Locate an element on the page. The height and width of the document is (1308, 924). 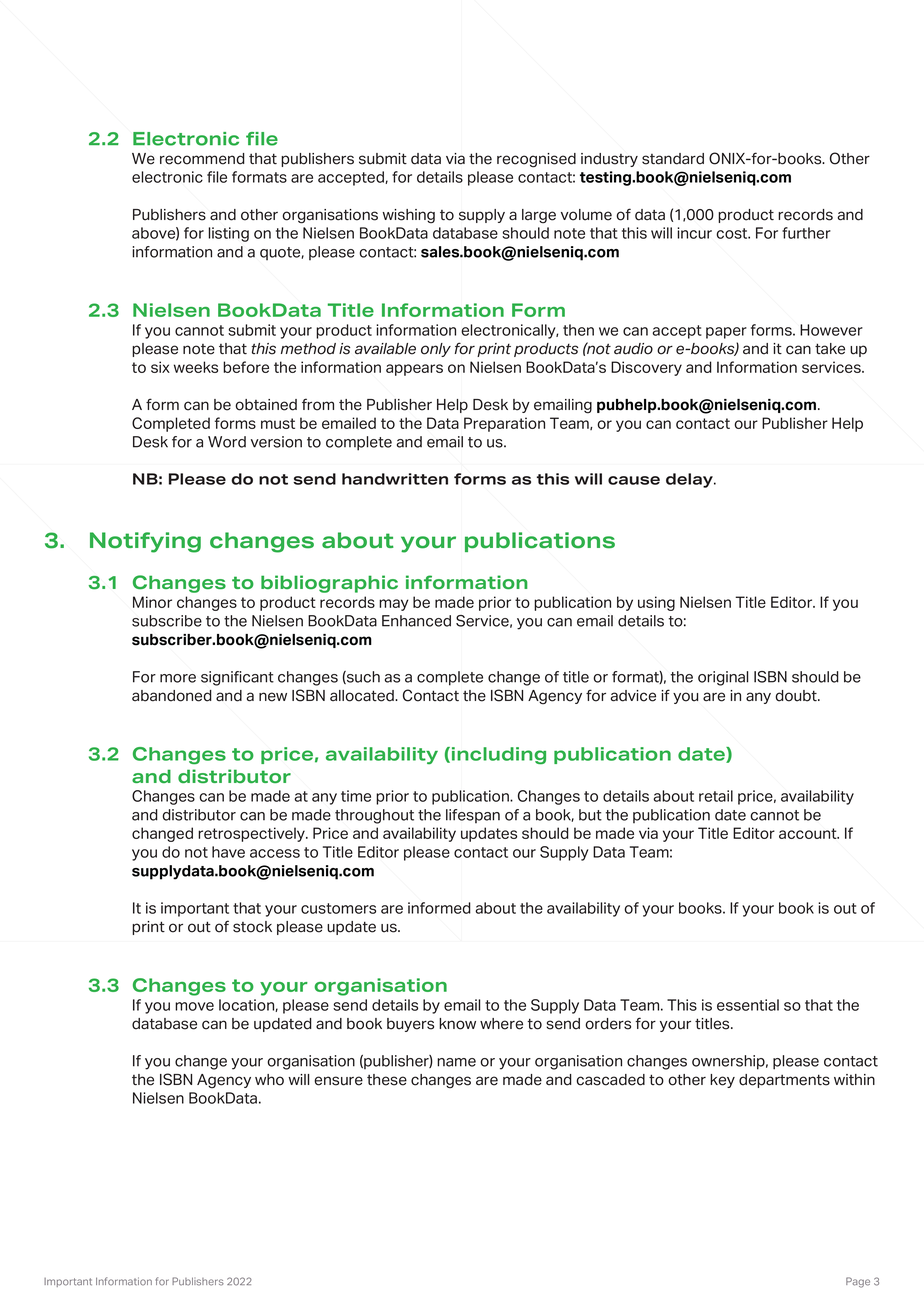
who is located at coordinates (269, 1080).
